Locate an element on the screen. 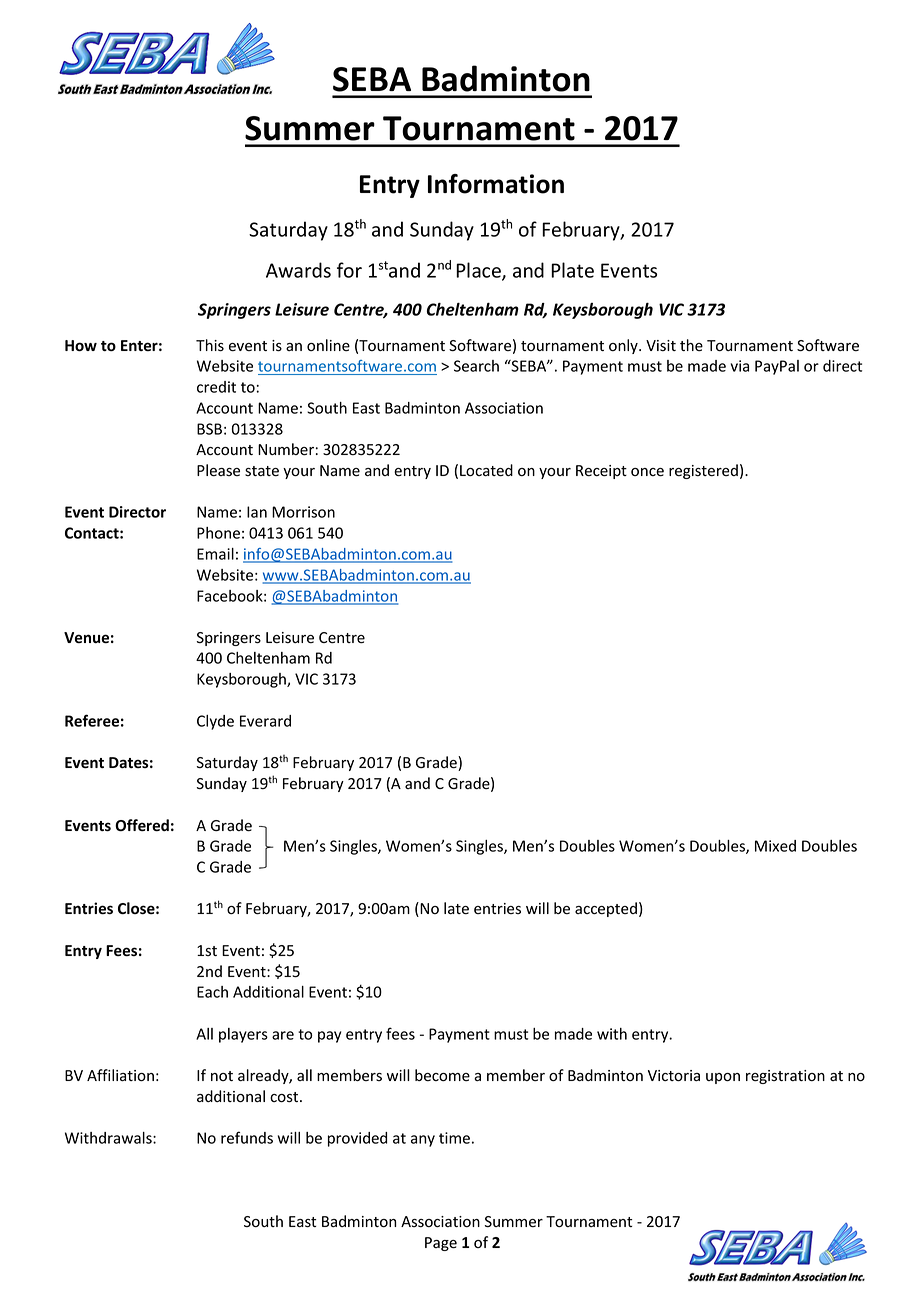 The width and height of the screenshot is (924, 1308). This is located at coordinates (210, 345).
